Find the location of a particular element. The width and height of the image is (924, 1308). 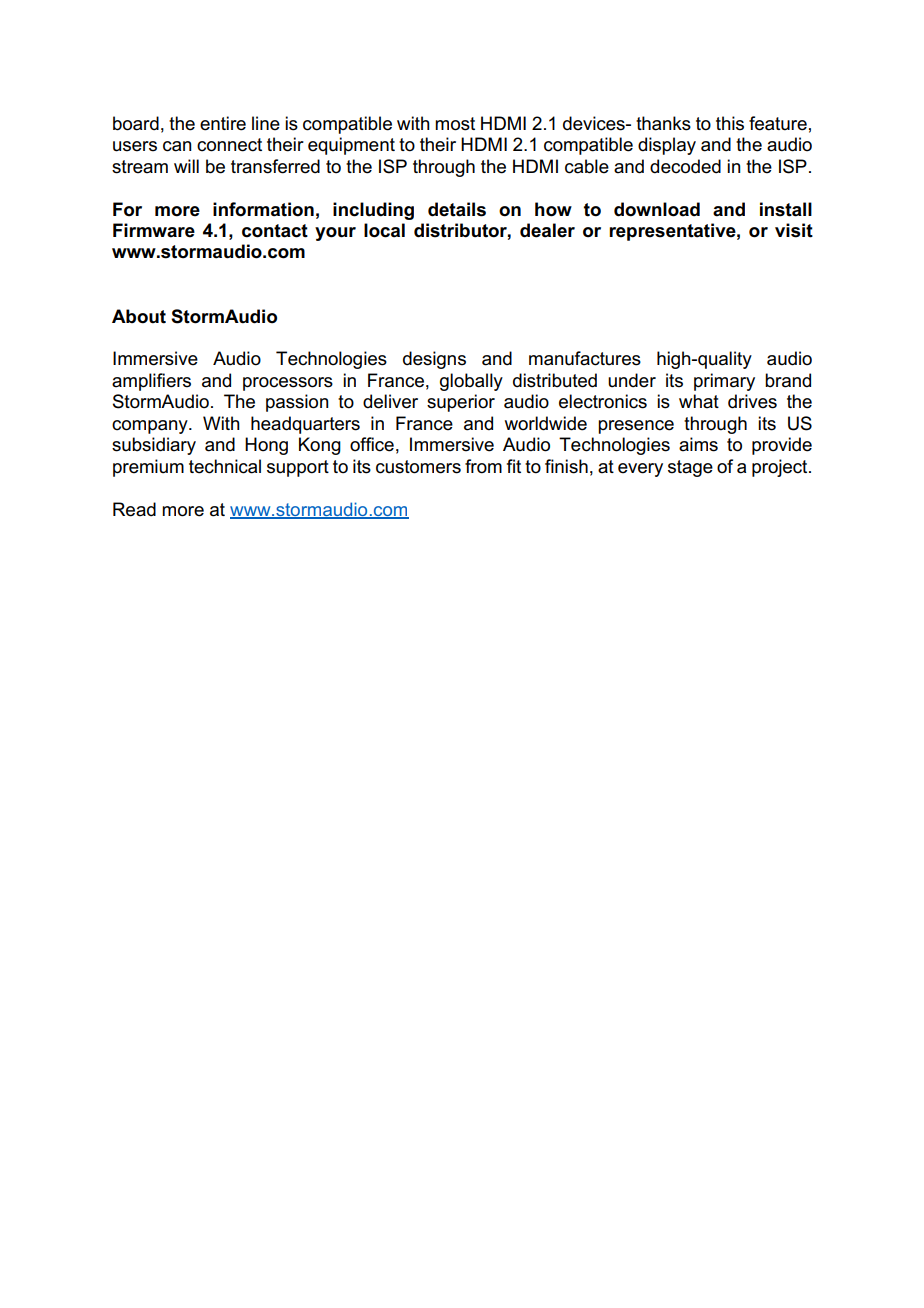

local is located at coordinates (384, 230).
